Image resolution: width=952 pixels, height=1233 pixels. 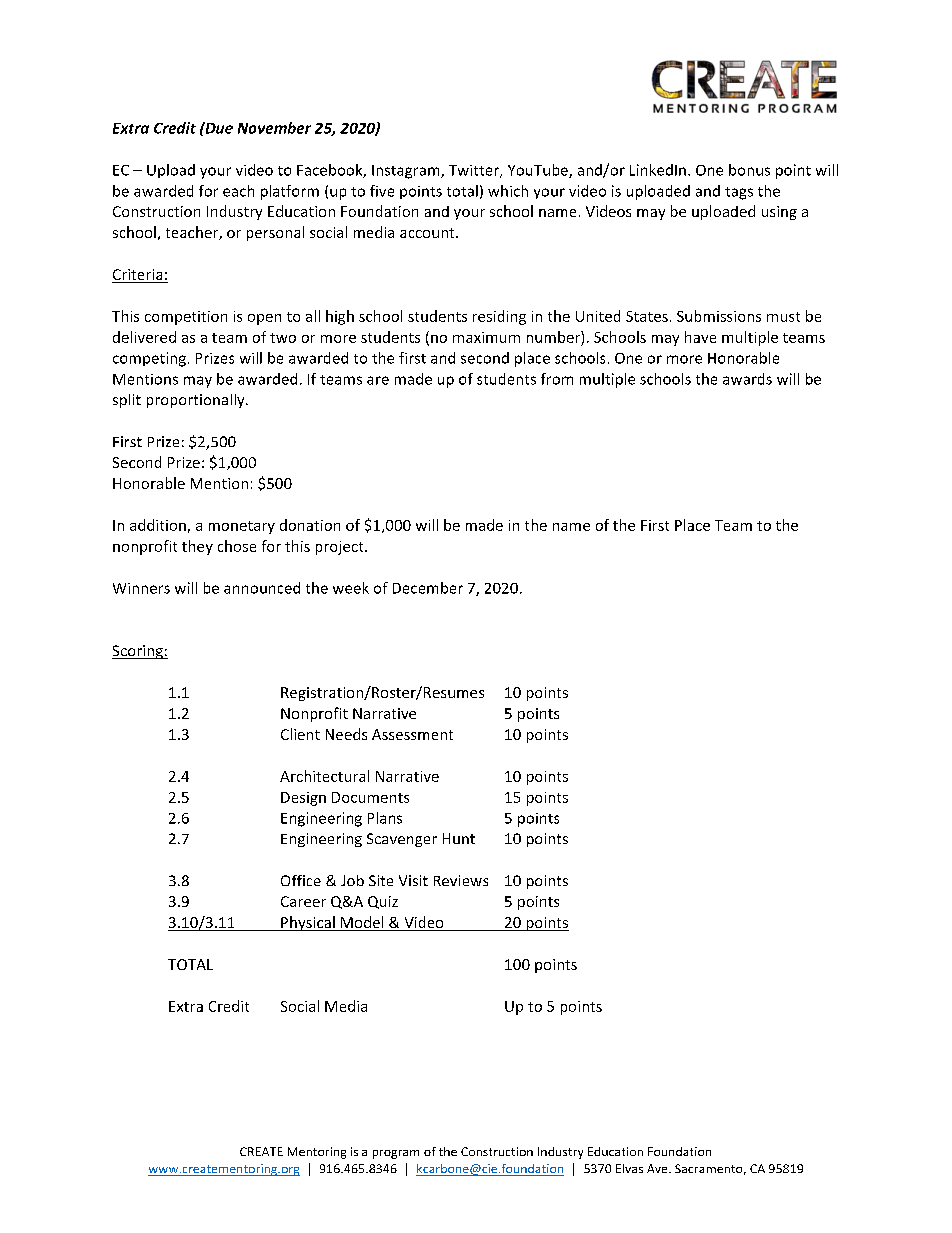 I want to click on Twitter, so click(x=475, y=171).
